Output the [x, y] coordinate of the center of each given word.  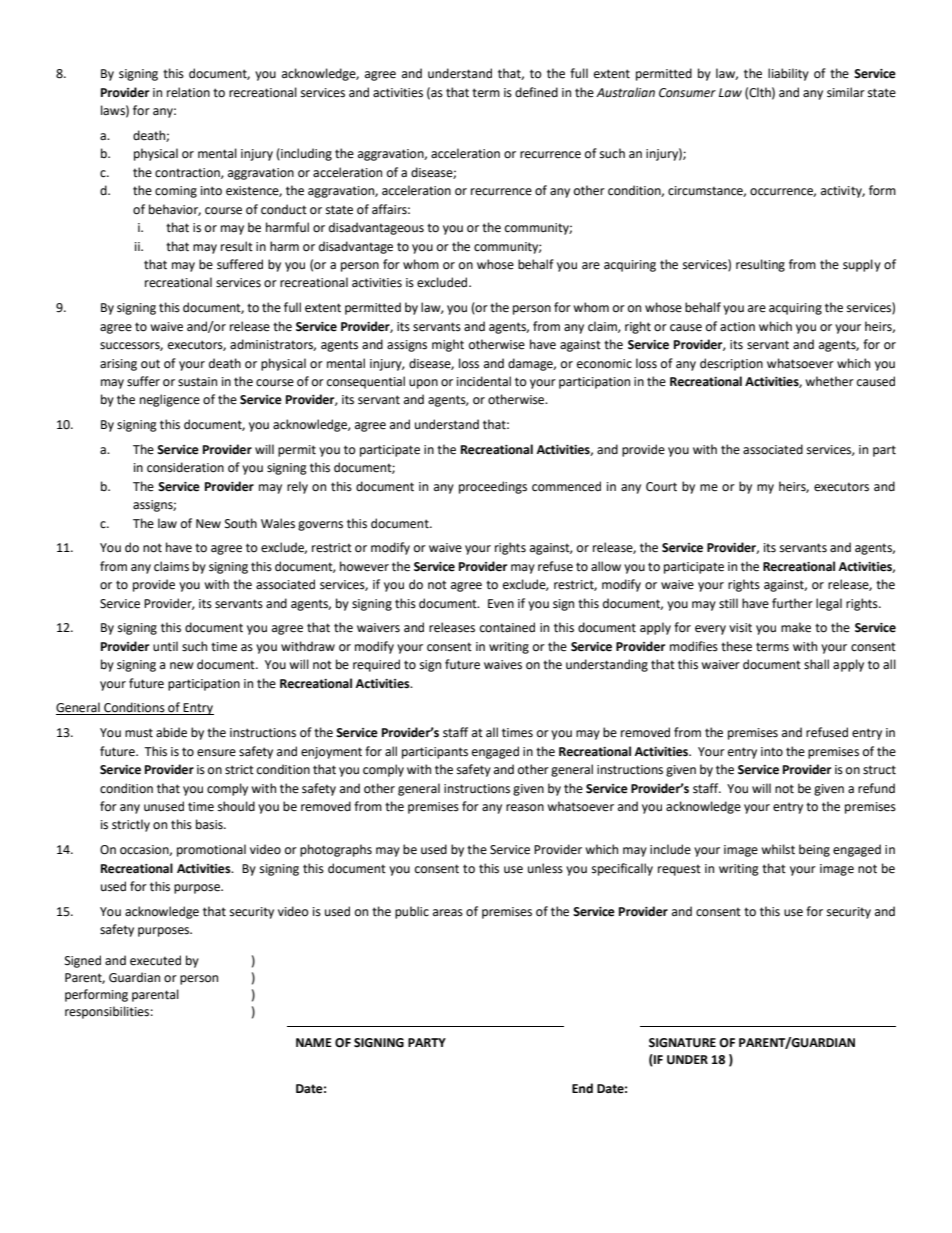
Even [501, 604]
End [582, 1088]
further [792, 603]
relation [188, 92]
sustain [197, 382]
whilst [778, 849]
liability [788, 74]
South [241, 523]
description [731, 364]
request [679, 870]
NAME [314, 1042]
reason [525, 808]
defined [536, 92]
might [448, 345]
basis [210, 824]
